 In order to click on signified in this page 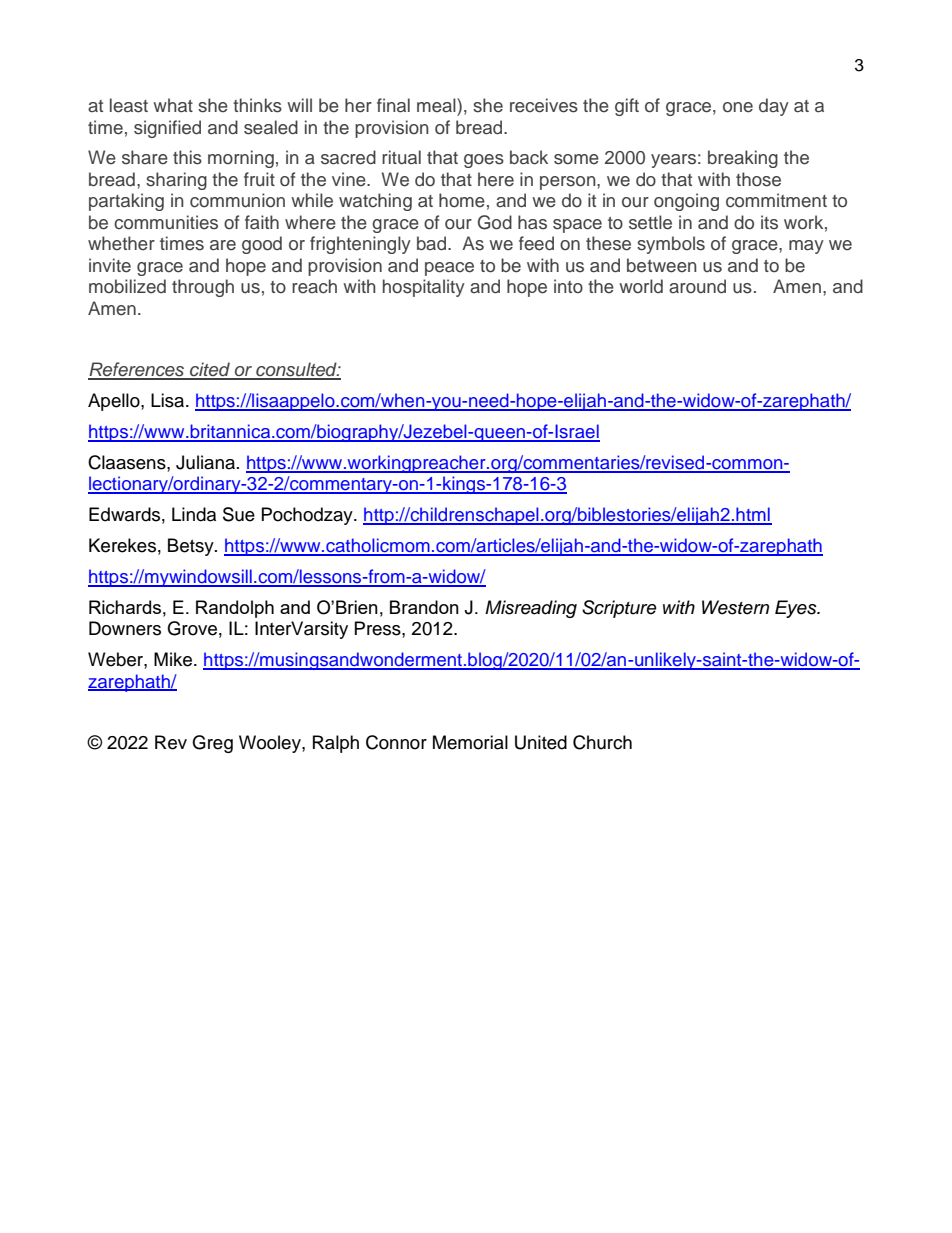, I will do `click(167, 129)`.
